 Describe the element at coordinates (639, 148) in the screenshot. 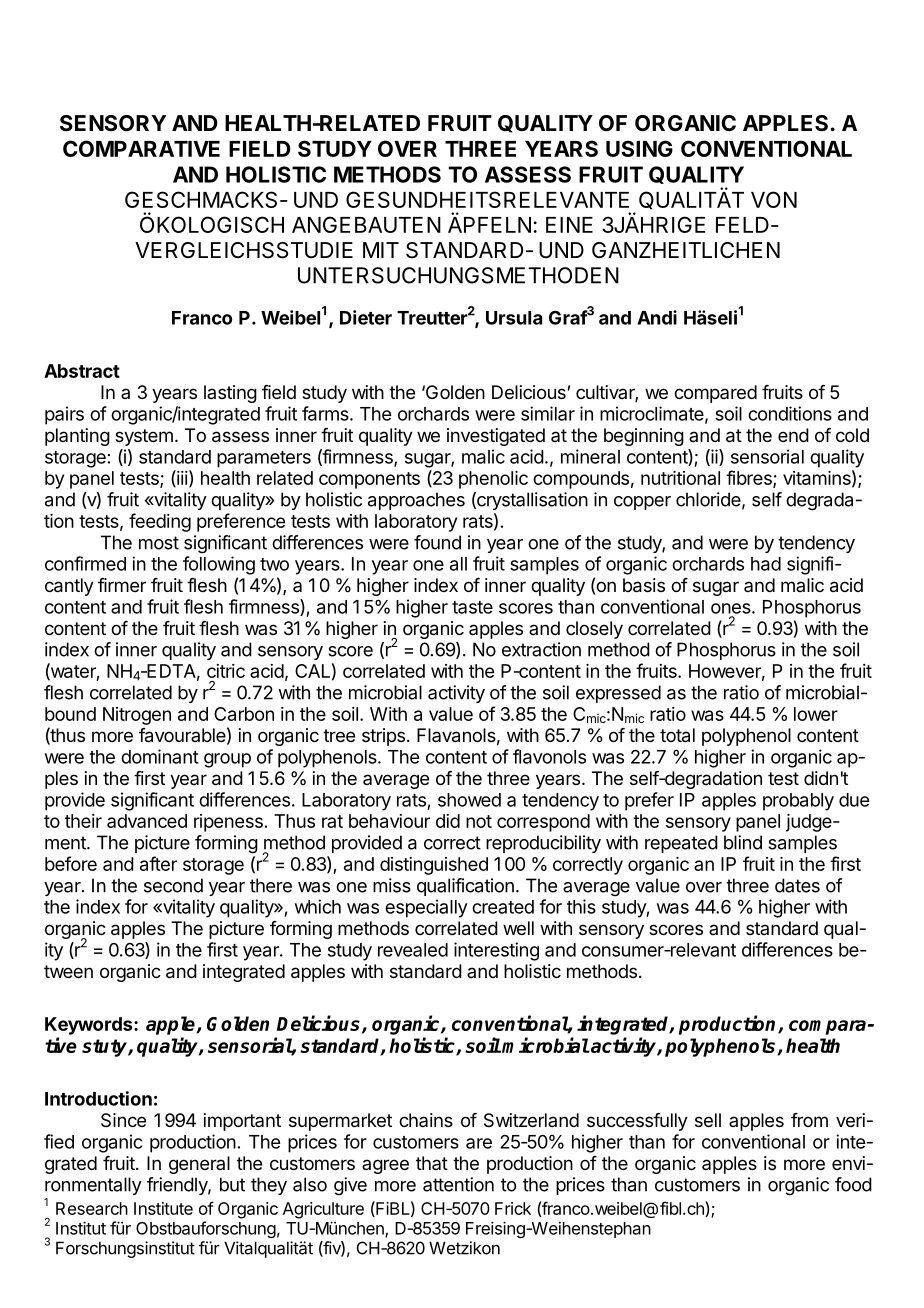

I see `USING` at that location.
